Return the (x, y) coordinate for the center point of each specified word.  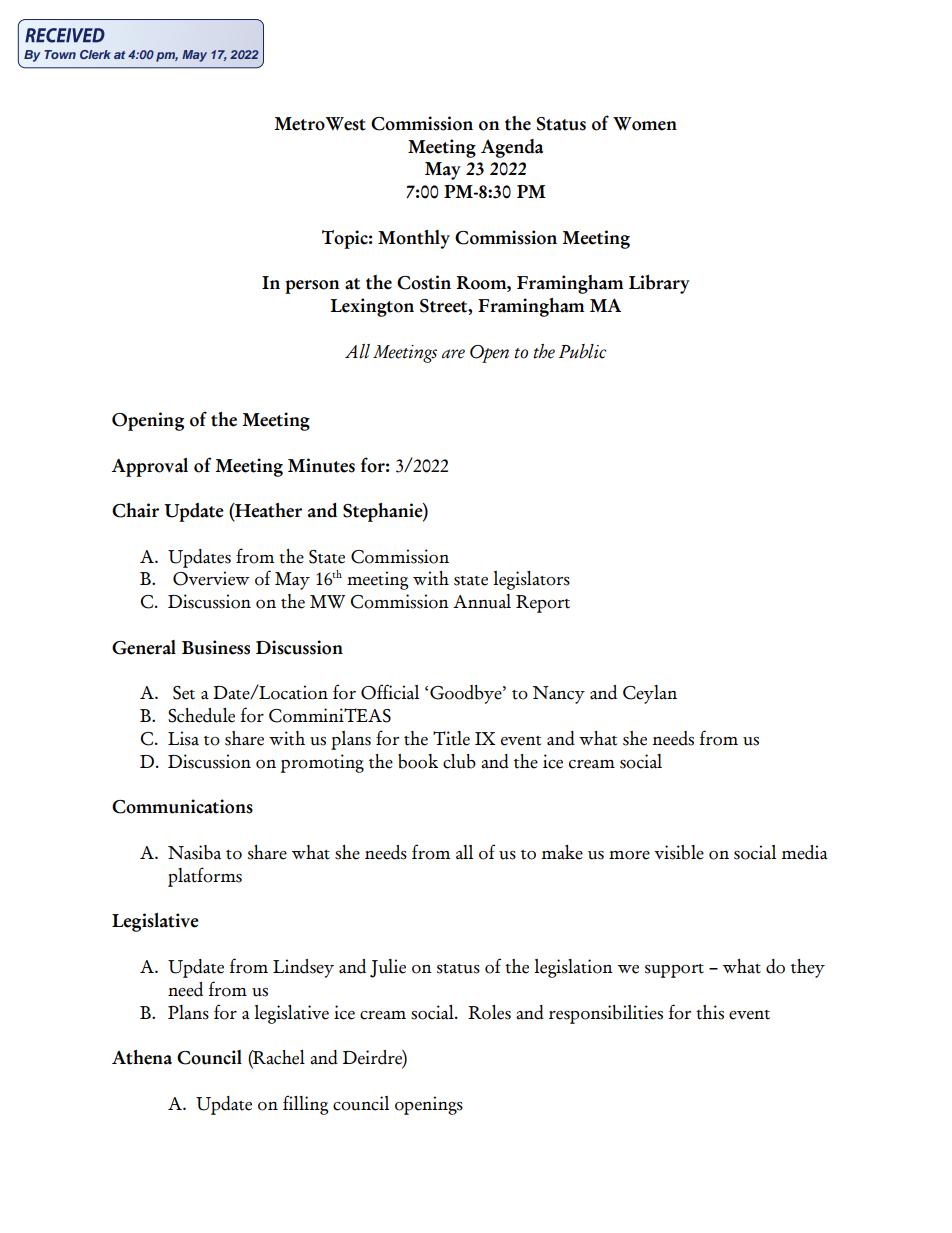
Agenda (512, 148)
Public (583, 351)
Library (659, 284)
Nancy (559, 695)
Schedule (201, 715)
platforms (205, 877)
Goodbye (467, 694)
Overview (211, 578)
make (562, 852)
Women (645, 124)
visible (679, 852)
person (312, 287)
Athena (142, 1057)
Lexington (372, 307)
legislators (531, 580)
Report (543, 604)
